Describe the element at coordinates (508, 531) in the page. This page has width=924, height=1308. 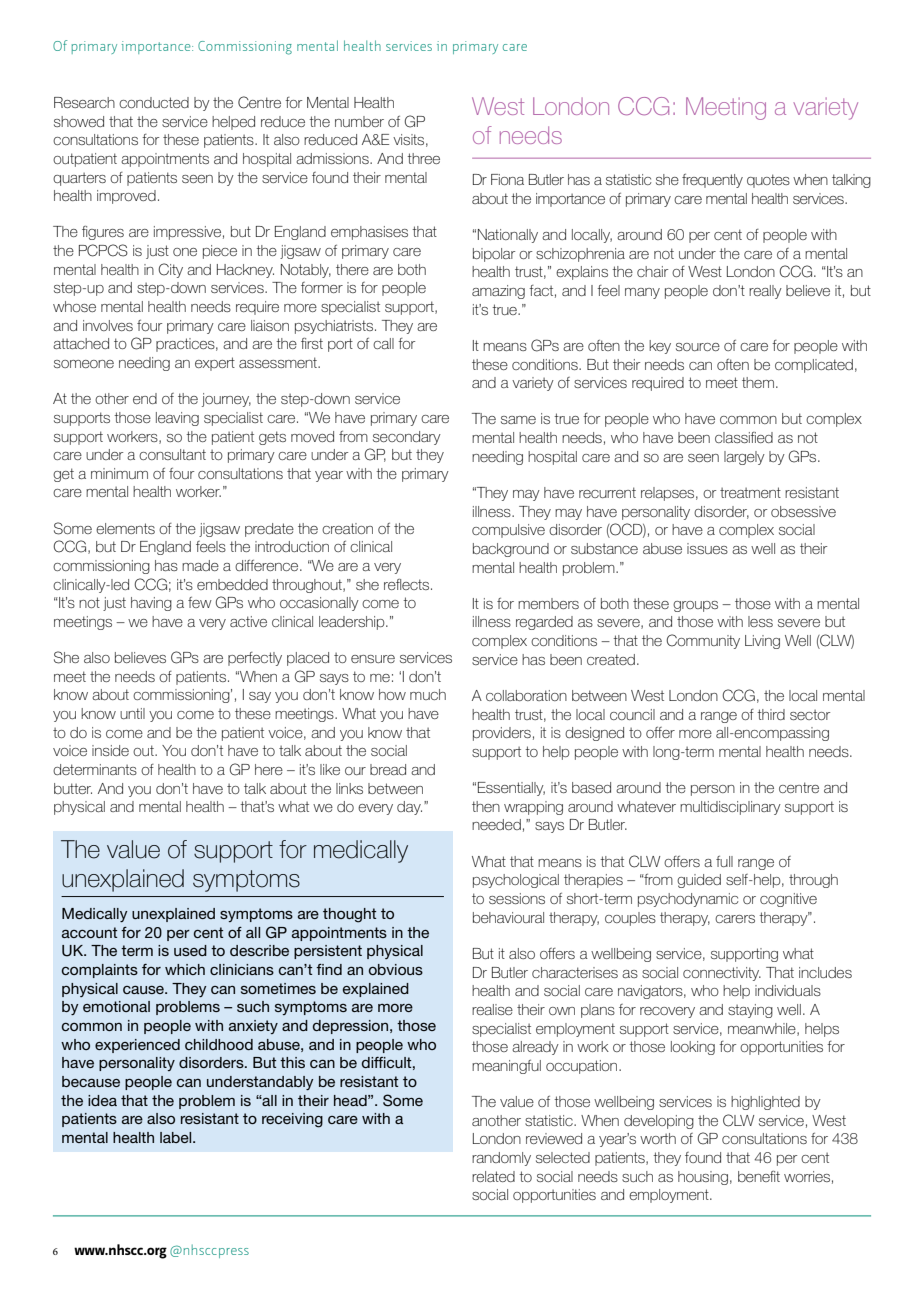
I see `compulsive` at that location.
